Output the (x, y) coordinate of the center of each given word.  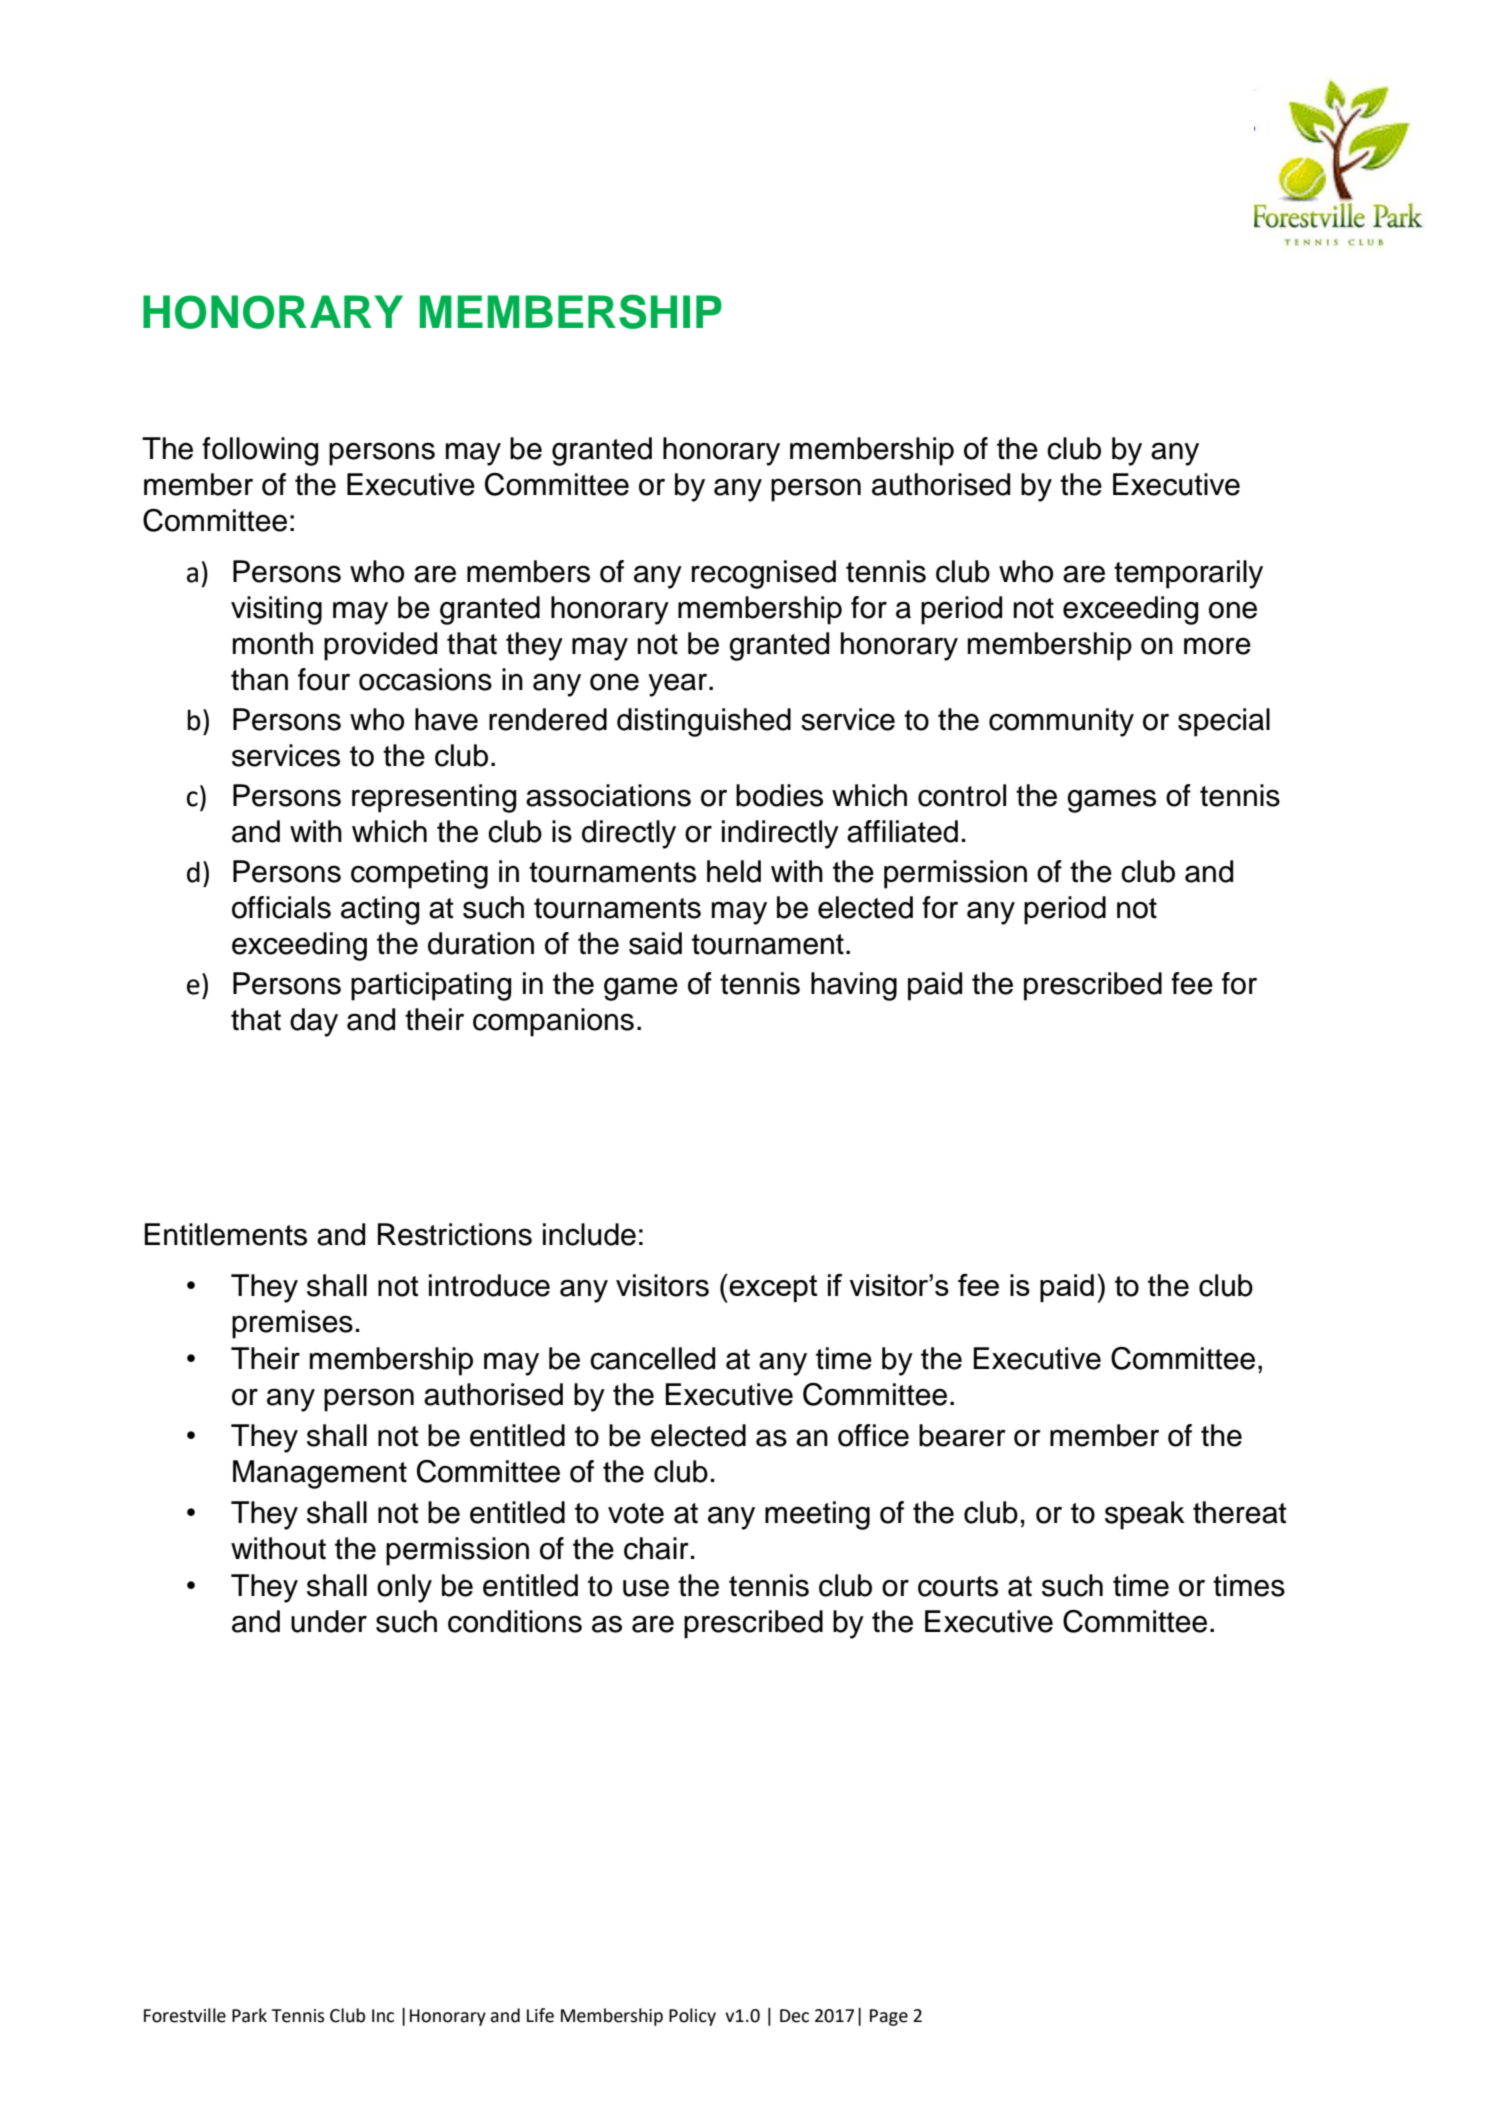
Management (320, 1474)
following (260, 451)
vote (636, 1513)
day (314, 1022)
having (854, 986)
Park (249, 2015)
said (655, 943)
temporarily (1188, 574)
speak (1145, 1515)
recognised (764, 574)
